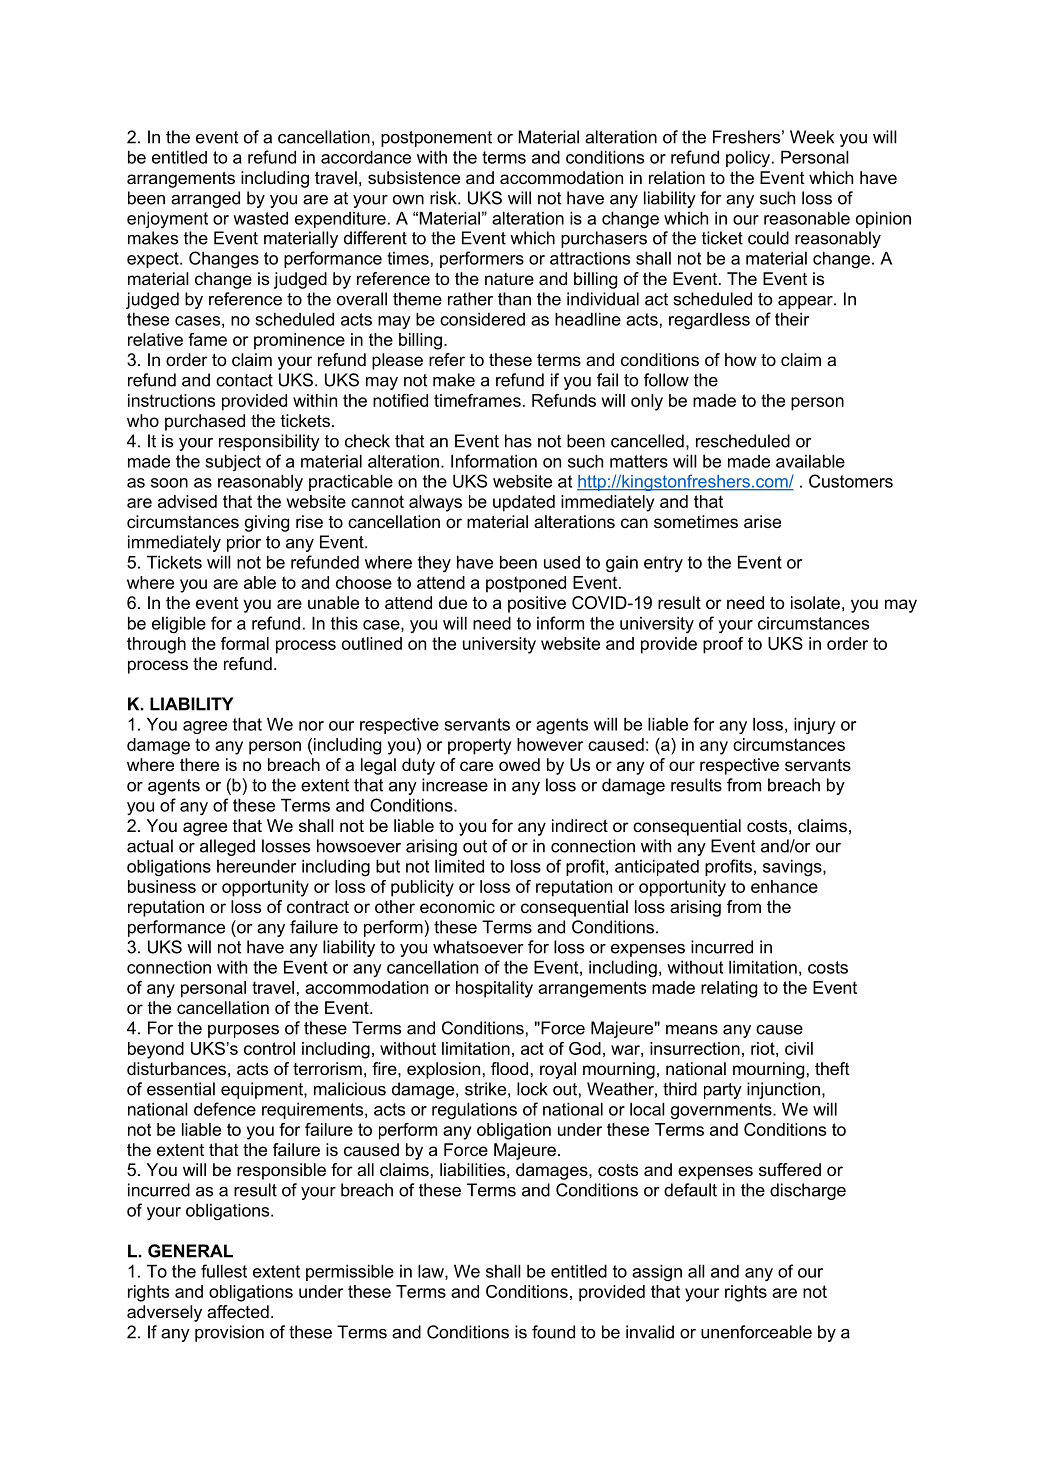  Describe the element at coordinates (205, 199) in the screenshot. I see `arranged` at that location.
